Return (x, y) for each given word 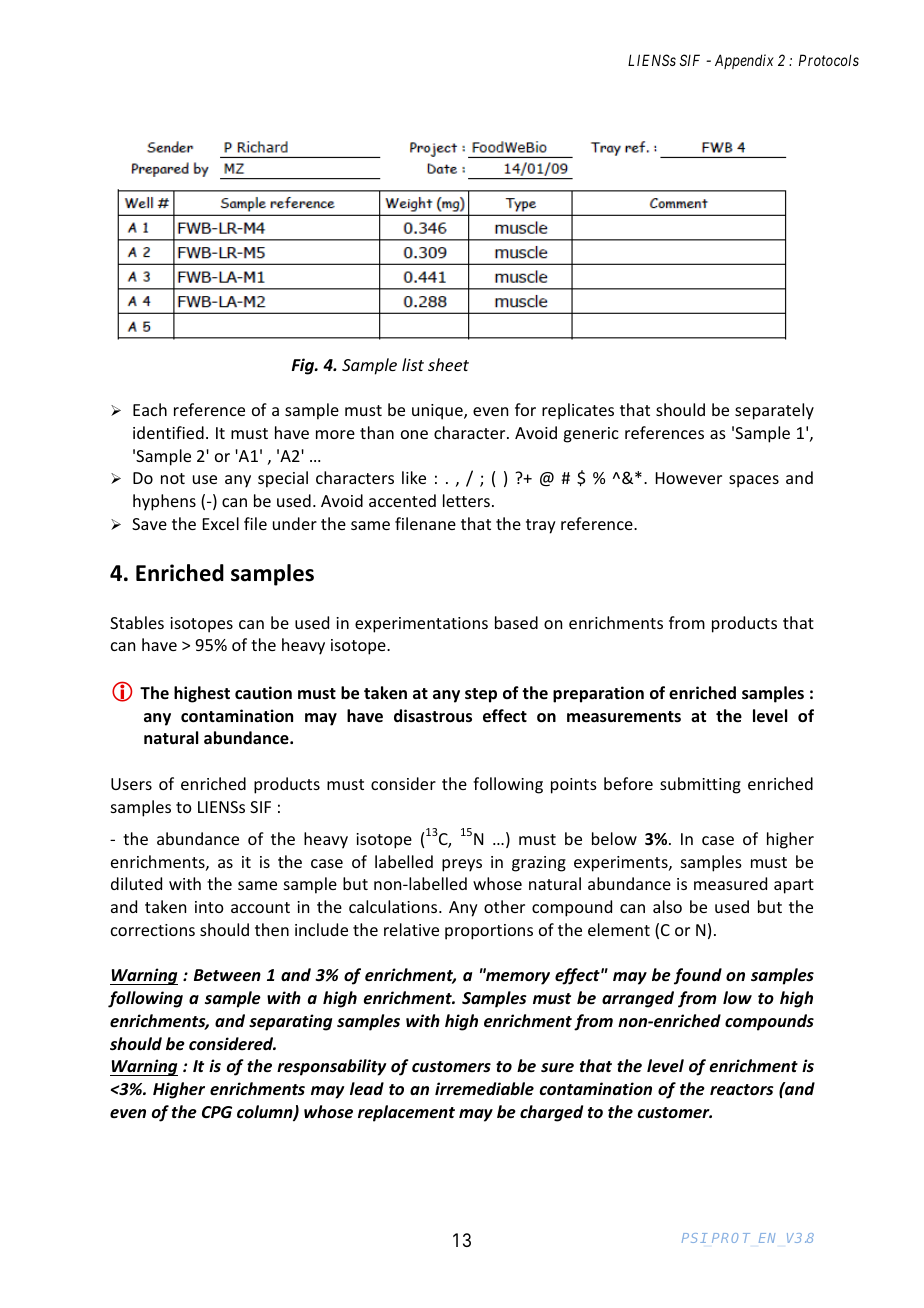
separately (774, 411)
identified (168, 432)
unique (438, 412)
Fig (304, 366)
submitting (700, 785)
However (689, 478)
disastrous (433, 716)
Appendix (744, 61)
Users (131, 784)
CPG (217, 1112)
